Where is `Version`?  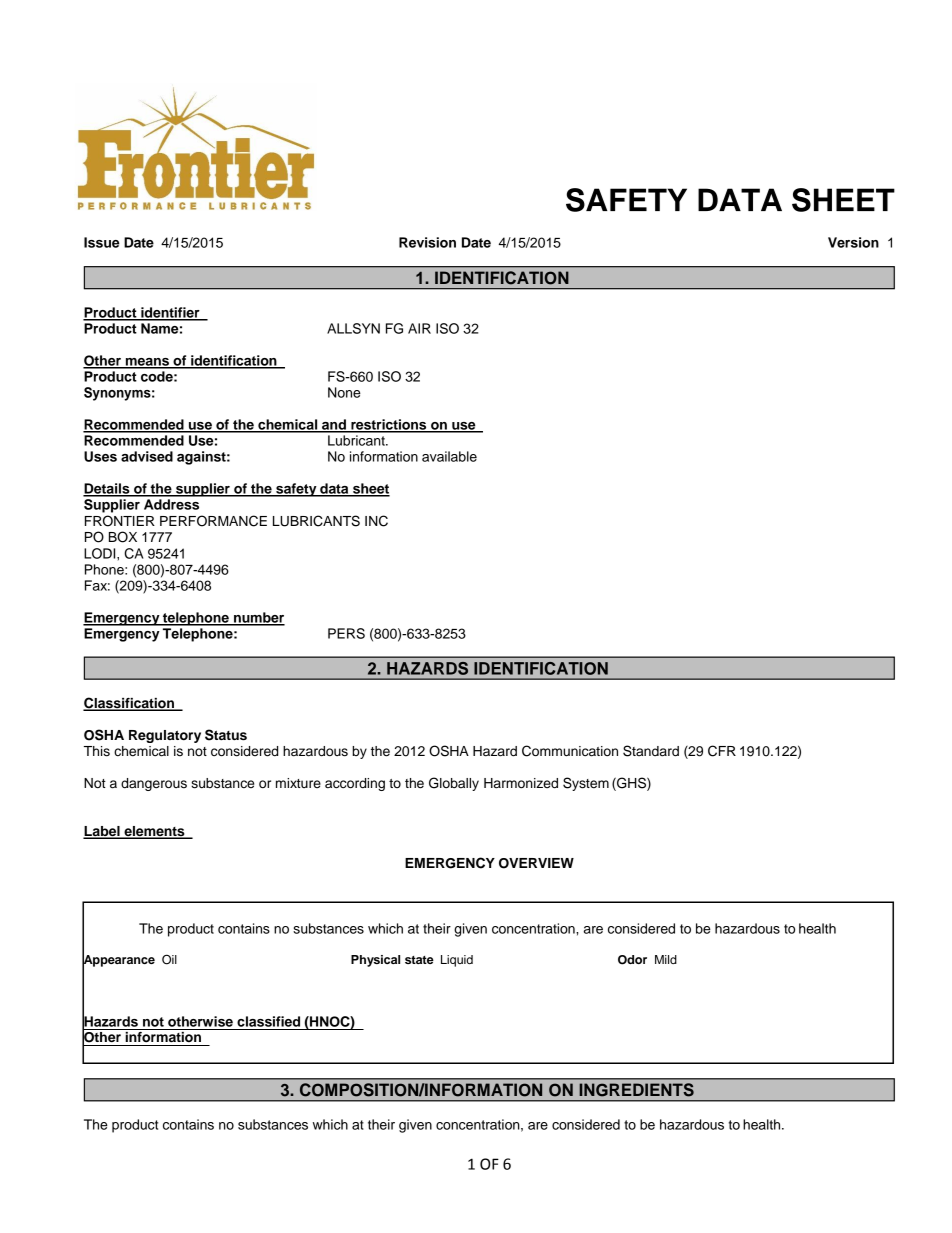 Version is located at coordinates (853, 242).
